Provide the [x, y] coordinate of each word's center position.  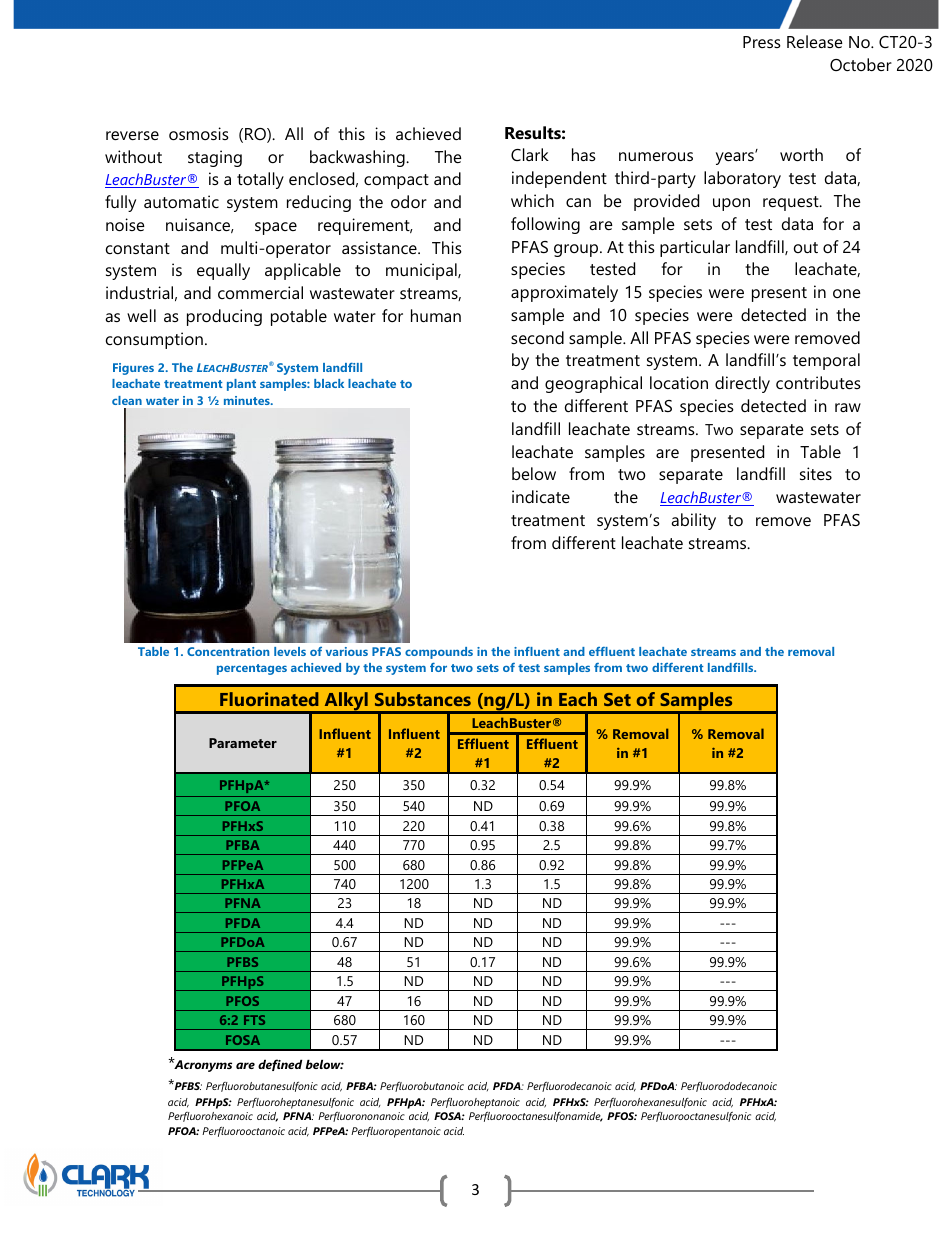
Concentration [228, 651]
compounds [439, 653]
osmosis [199, 133]
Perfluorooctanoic [243, 1132]
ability [693, 521]
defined [280, 1065]
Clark [530, 154]
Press [762, 42]
